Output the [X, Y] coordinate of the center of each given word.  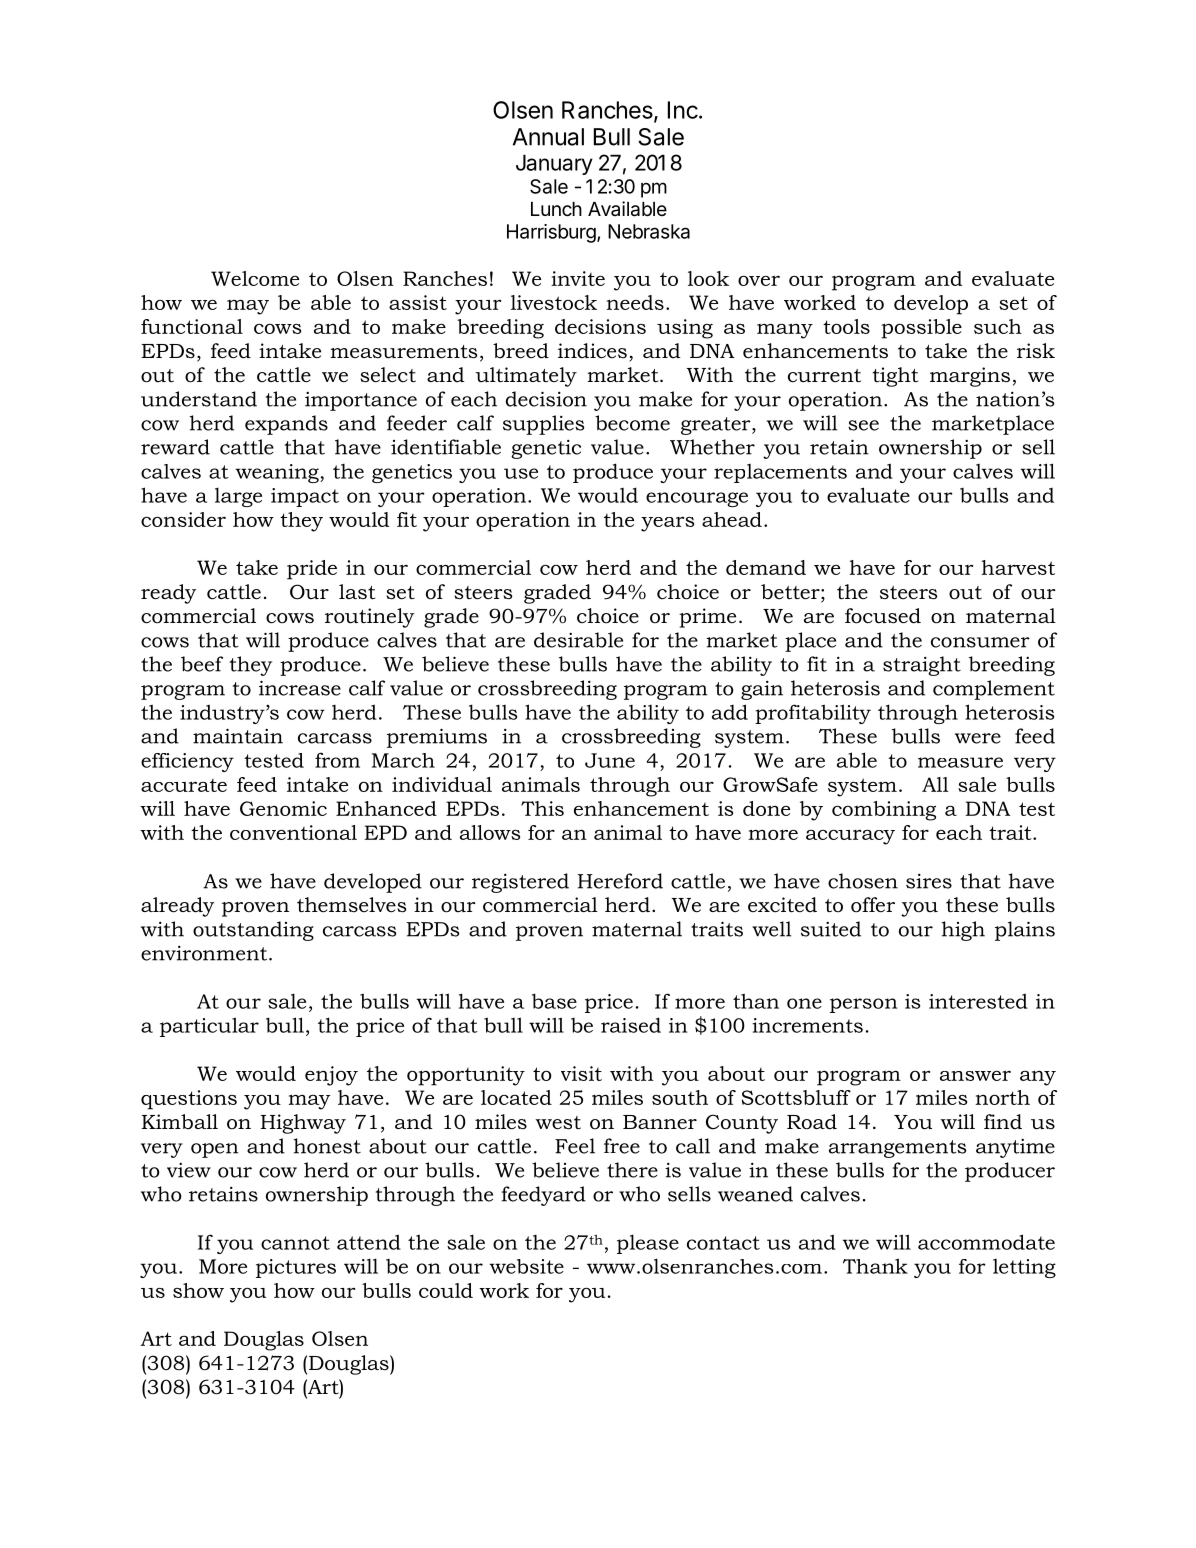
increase [300, 688]
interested [978, 1001]
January [554, 164]
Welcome [255, 278]
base [554, 1001]
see [863, 425]
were [978, 738]
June [610, 760]
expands [286, 425]
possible [921, 329]
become [632, 423]
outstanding [253, 931]
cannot [295, 1243]
